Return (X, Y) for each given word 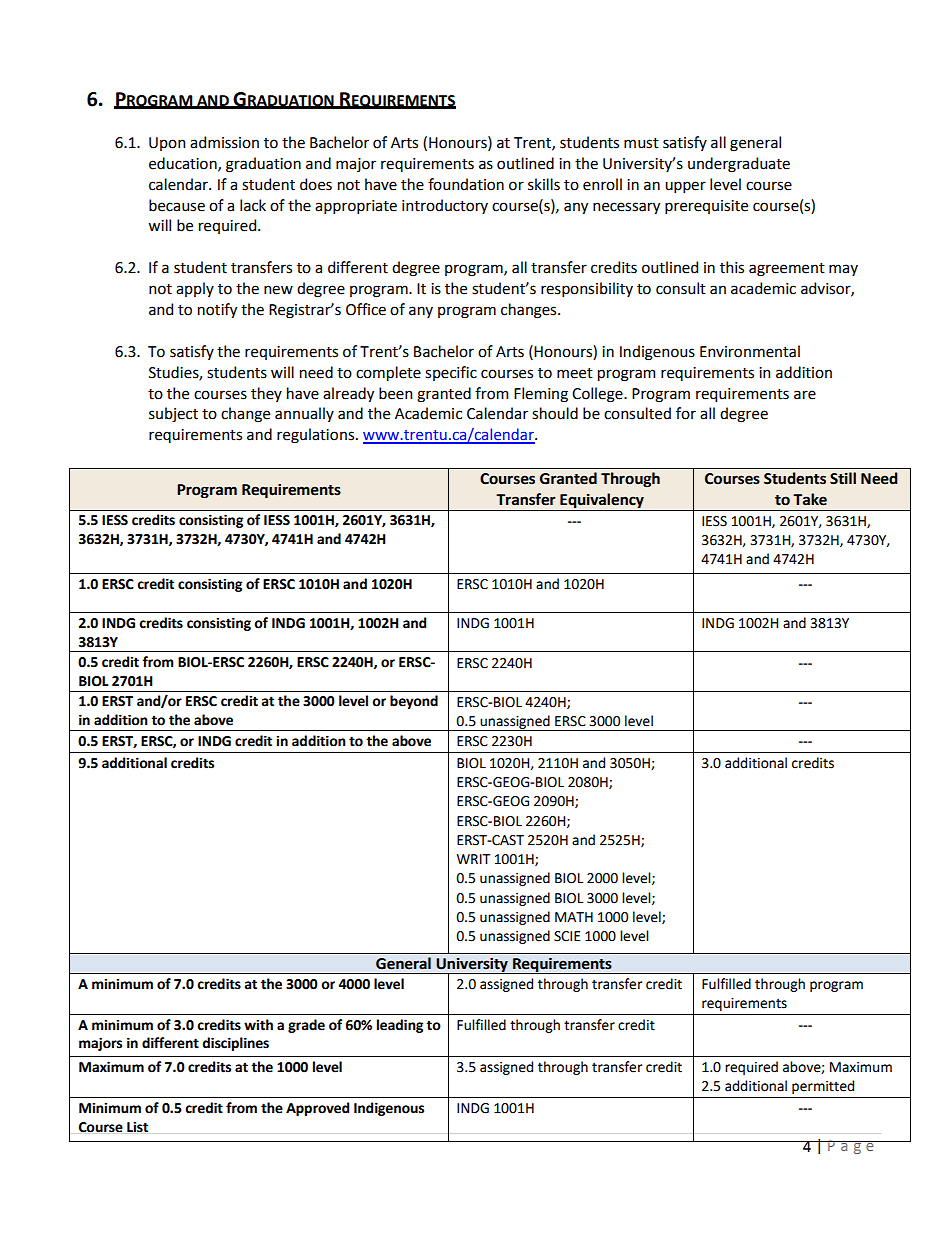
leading (400, 1026)
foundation (466, 184)
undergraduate (739, 165)
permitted (823, 1087)
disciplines (235, 1044)
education (184, 164)
